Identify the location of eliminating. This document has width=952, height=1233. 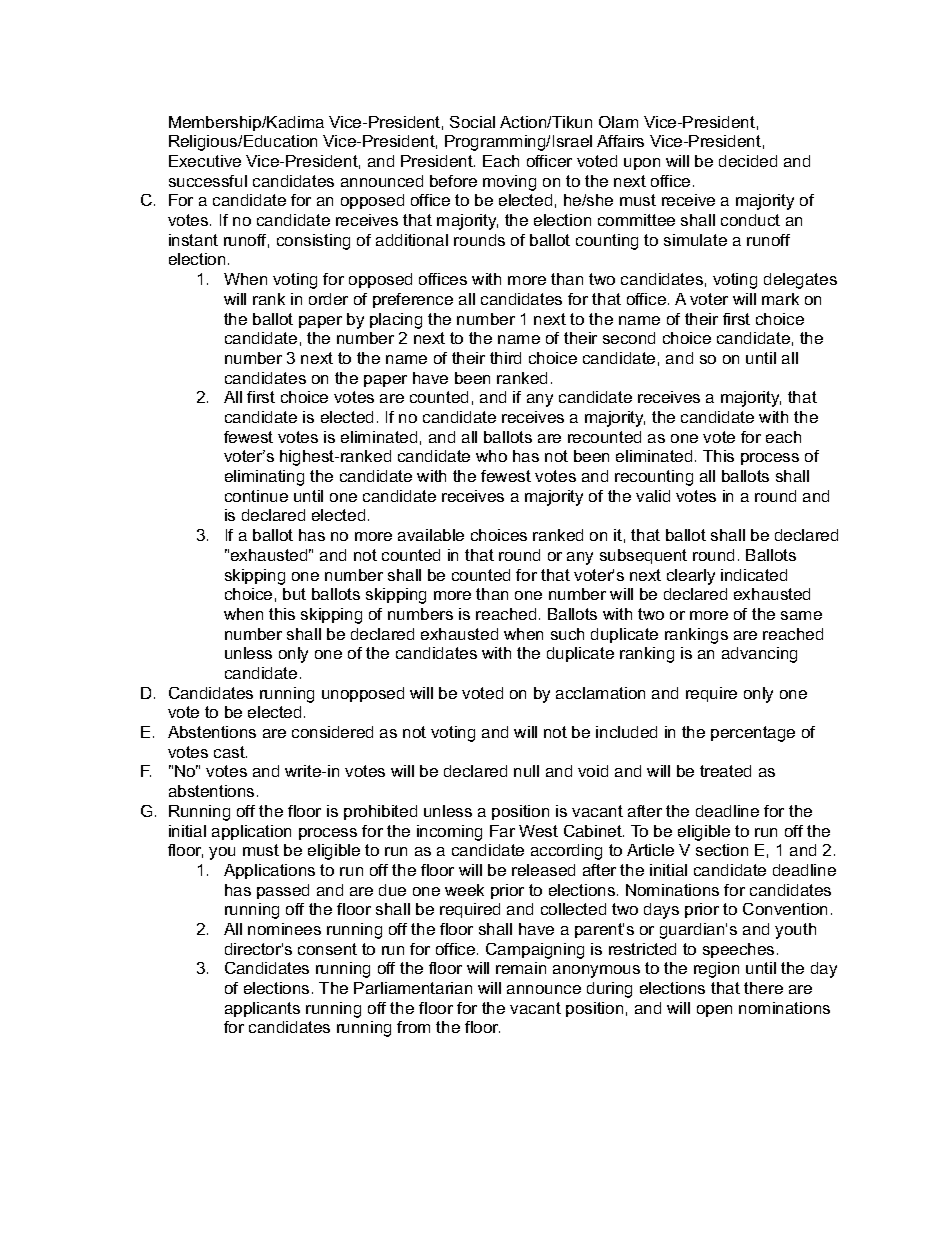
(264, 478).
